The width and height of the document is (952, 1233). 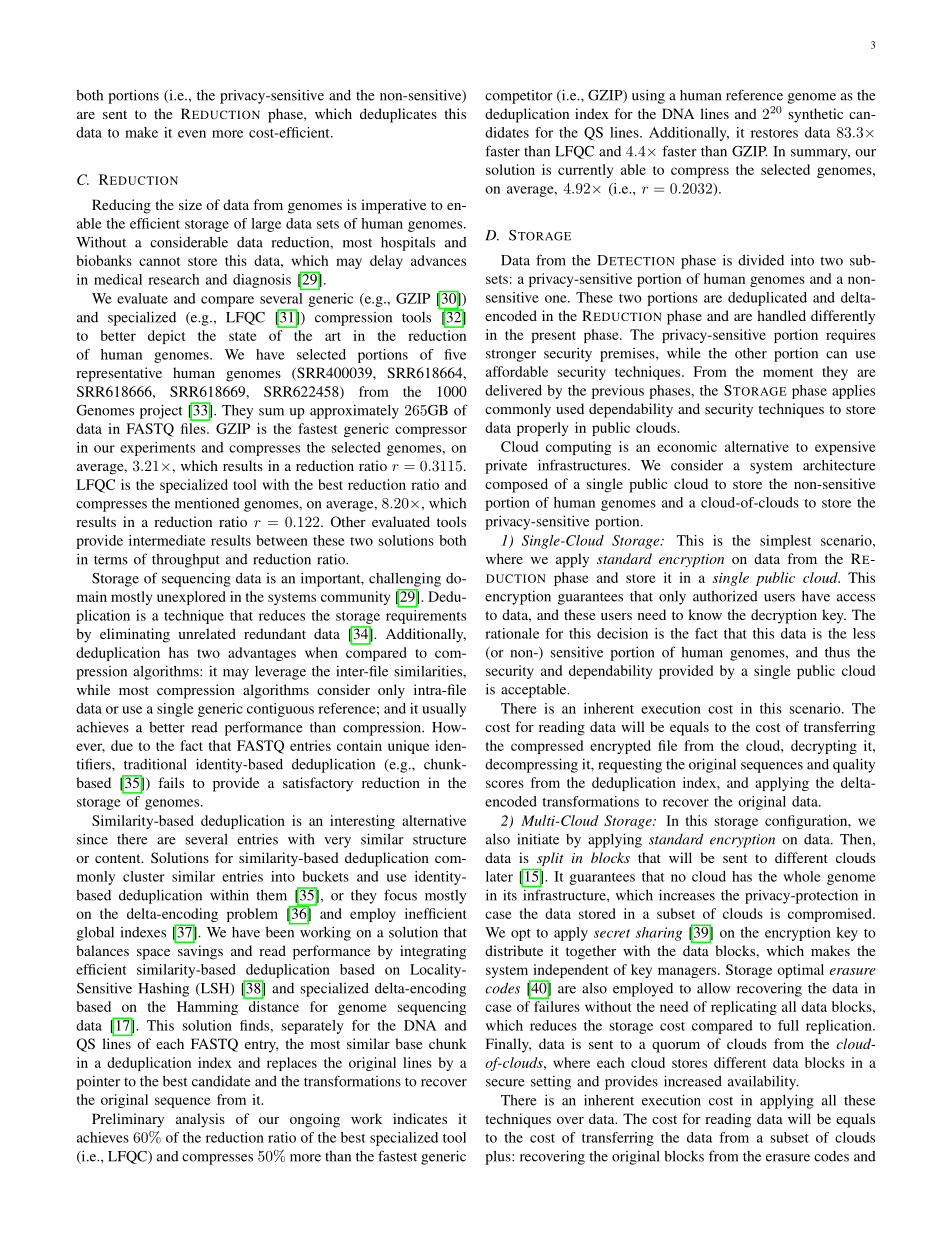 I want to click on its, so click(x=510, y=895).
